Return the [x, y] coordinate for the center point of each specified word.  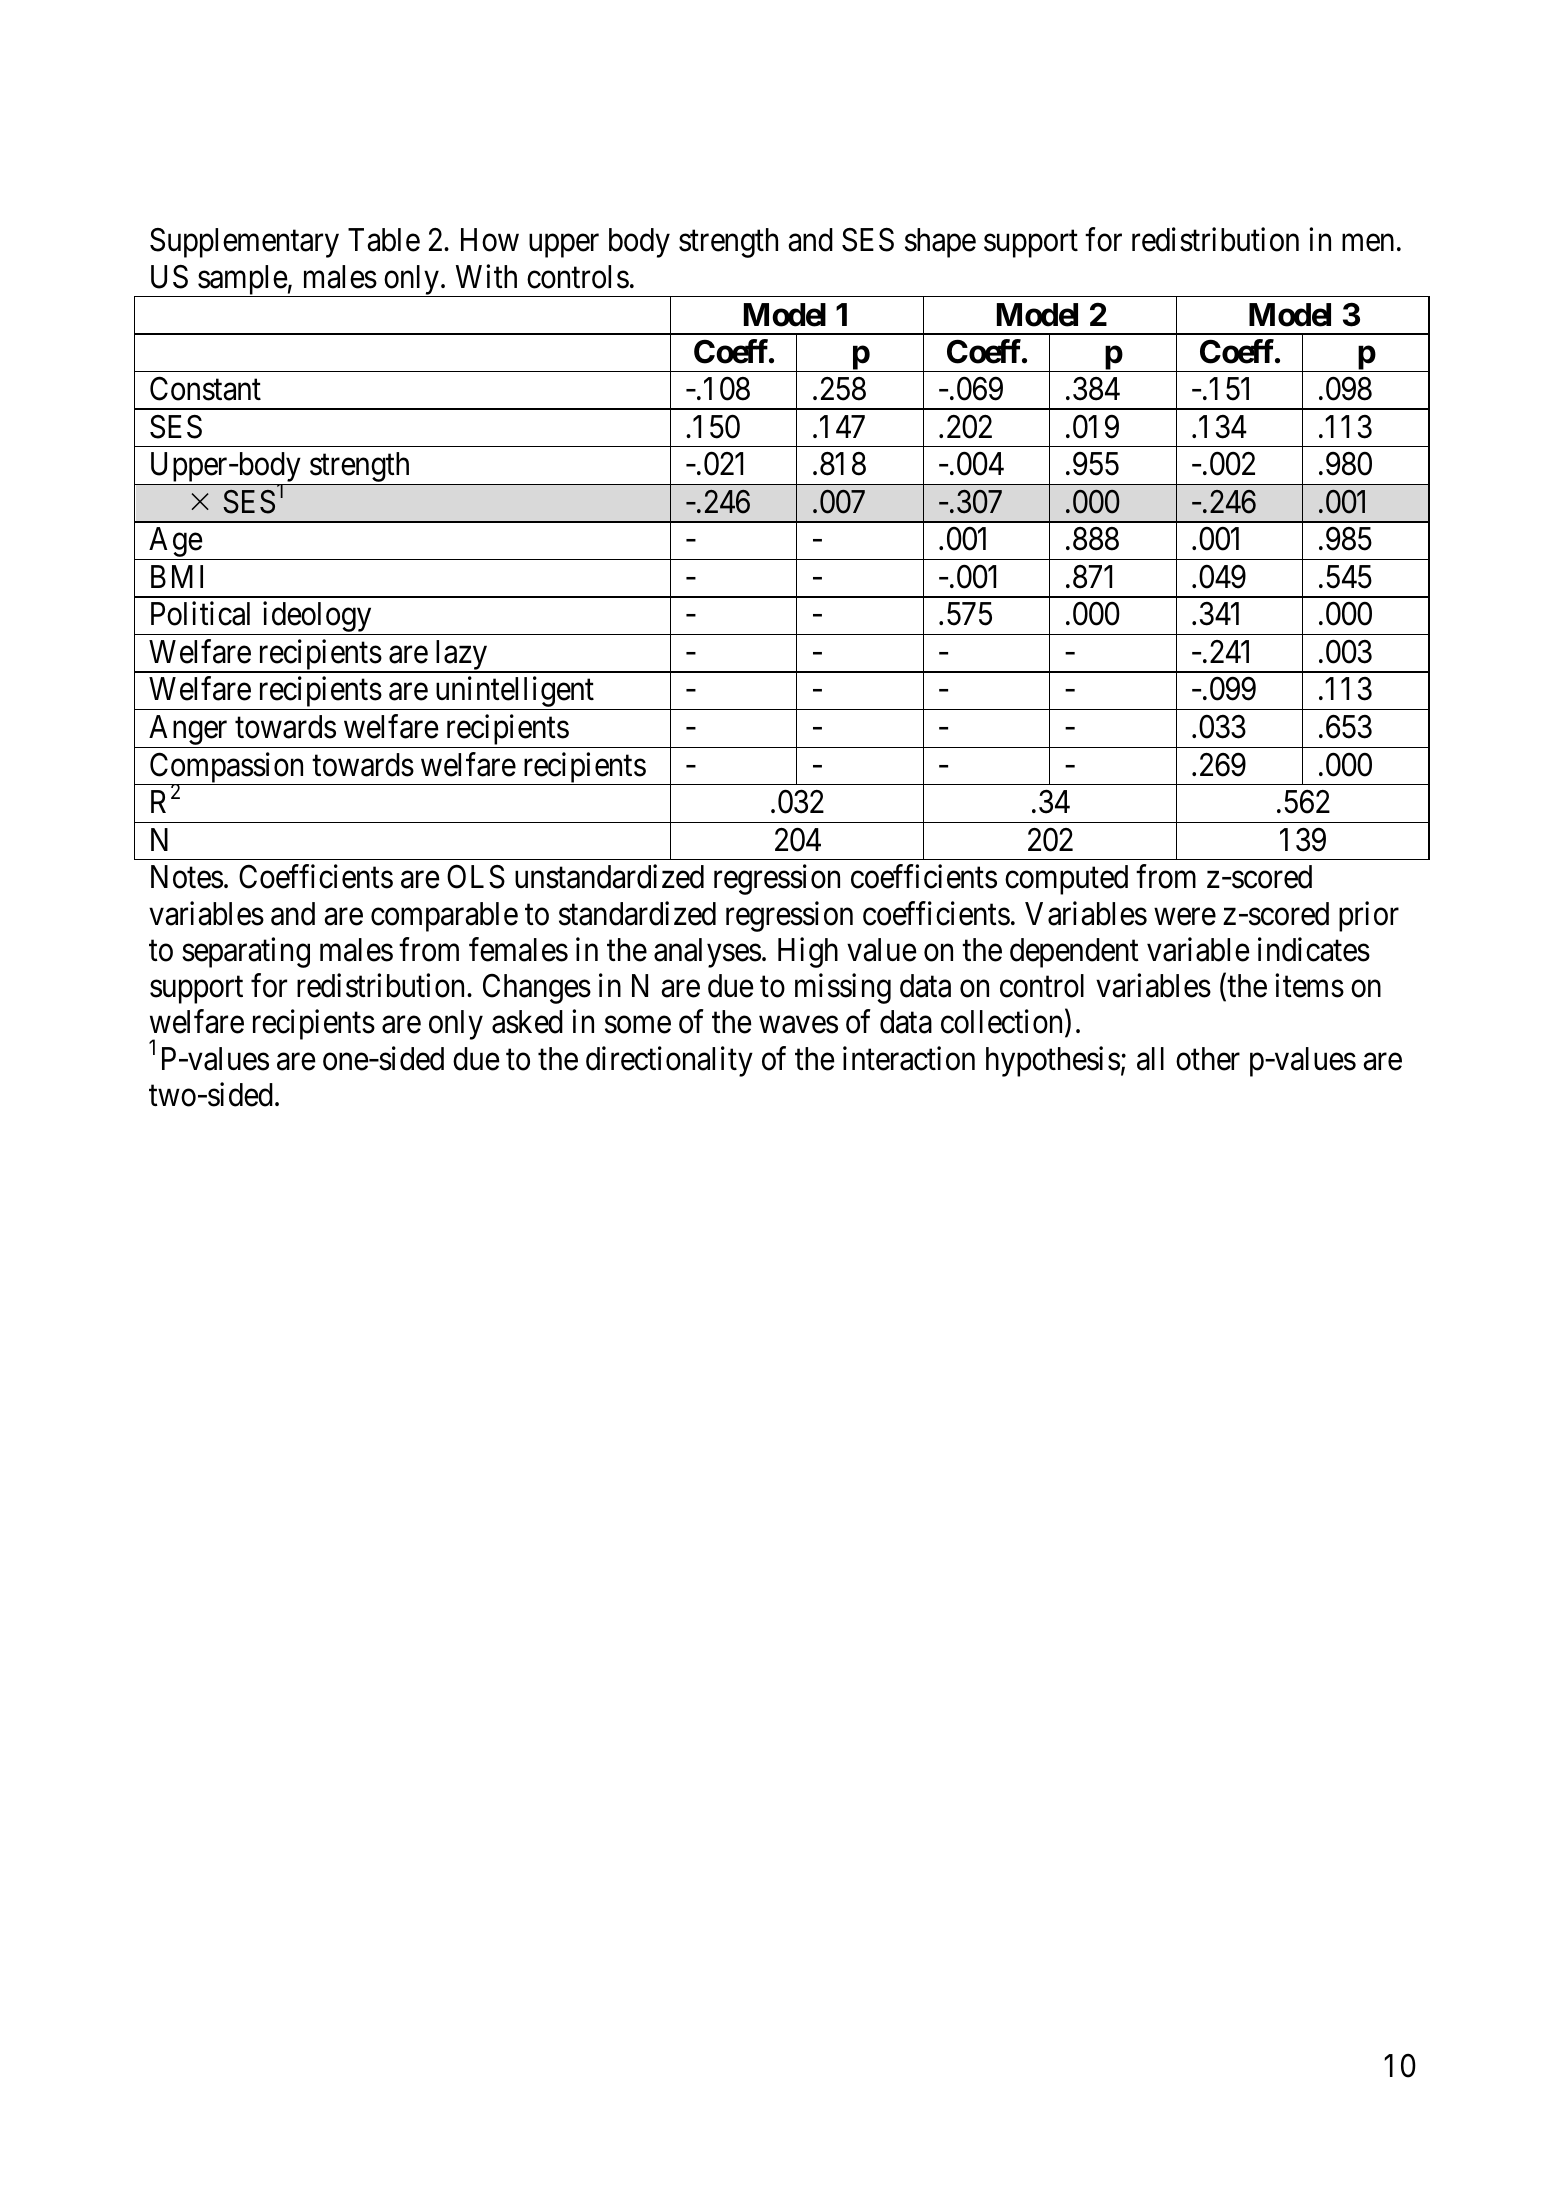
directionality [669, 1061]
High [808, 952]
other [1208, 1059]
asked [527, 1022]
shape [940, 243]
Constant [205, 389]
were [1185, 917]
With [486, 276]
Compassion [227, 769]
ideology [317, 618]
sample [242, 281]
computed [1066, 880]
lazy [461, 656]
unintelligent [514, 693]
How [490, 240]
